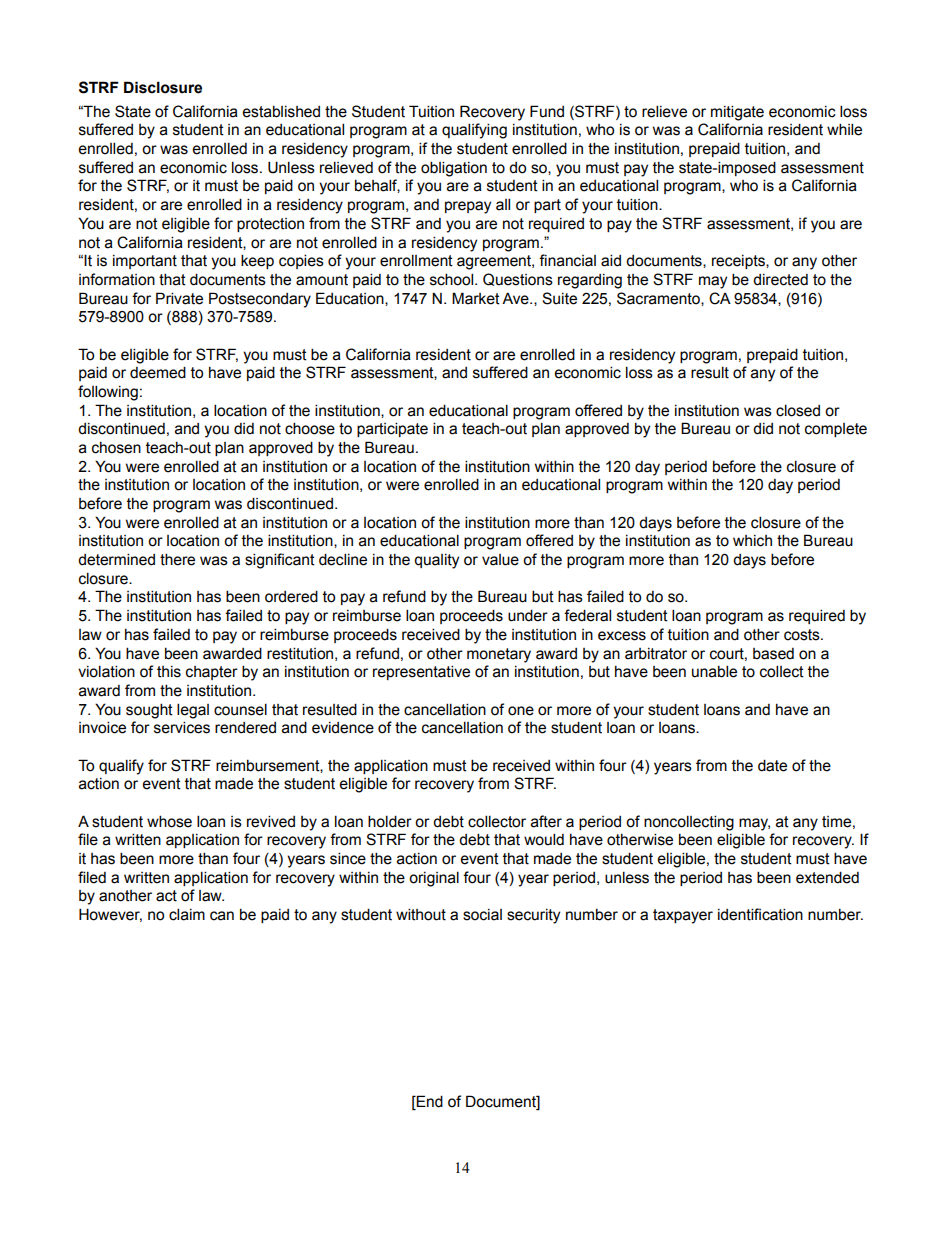  Describe the element at coordinates (752, 541) in the document. I see `which` at that location.
